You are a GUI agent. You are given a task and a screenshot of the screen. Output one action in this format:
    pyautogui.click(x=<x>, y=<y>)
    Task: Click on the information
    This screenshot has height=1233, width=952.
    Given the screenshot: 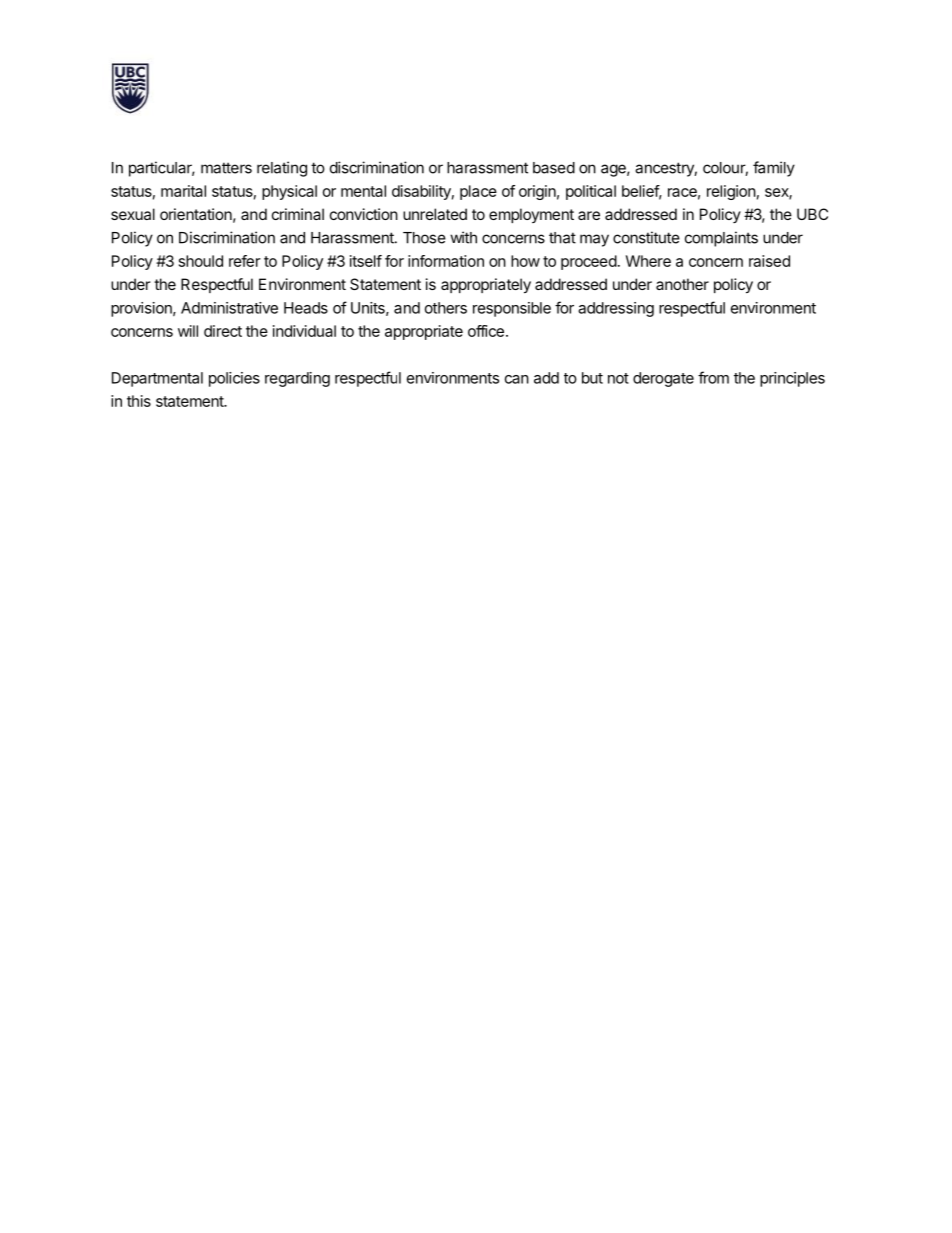 What is the action you would take?
    pyautogui.click(x=446, y=261)
